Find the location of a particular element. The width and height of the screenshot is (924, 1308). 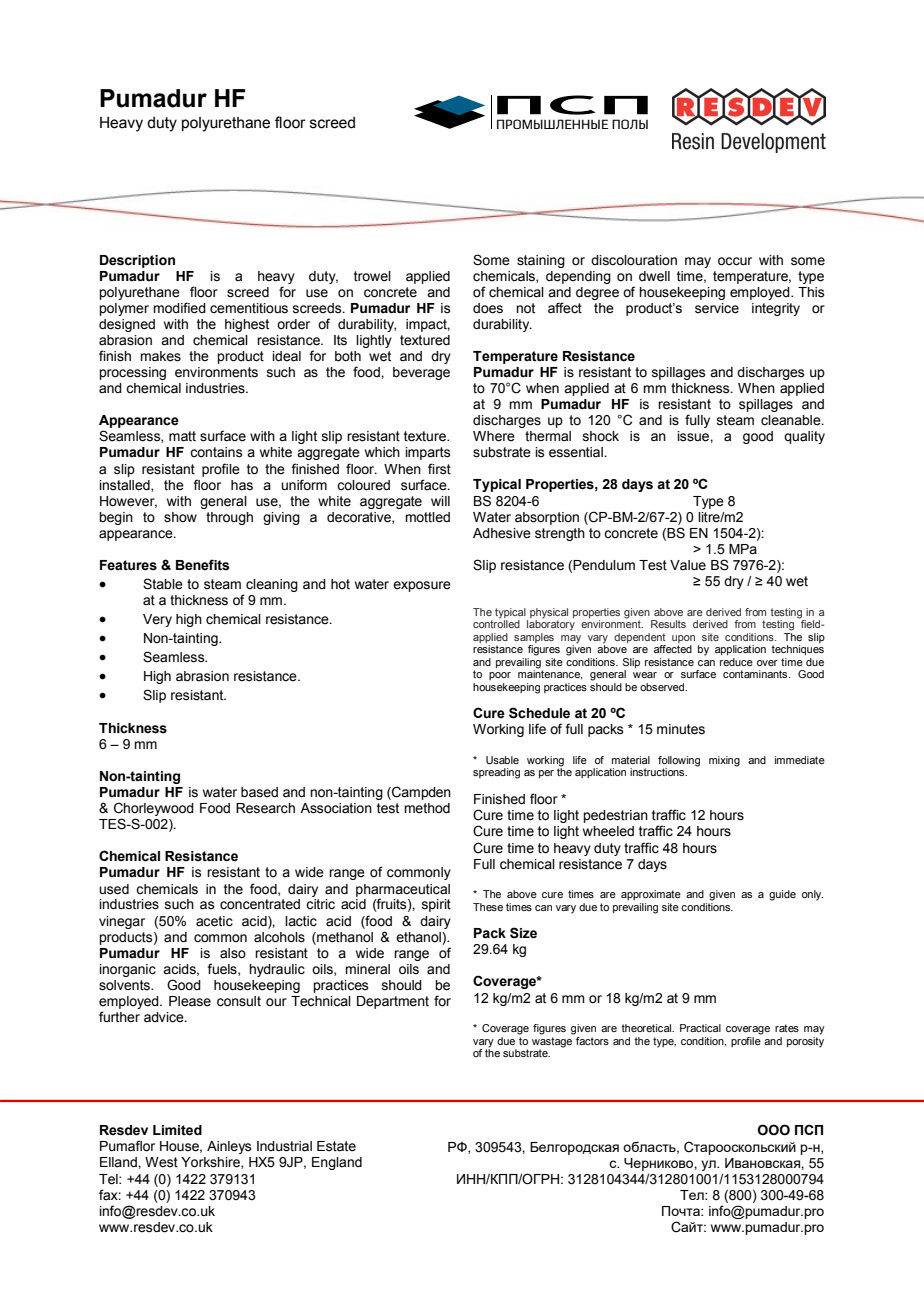

These is located at coordinates (488, 907).
